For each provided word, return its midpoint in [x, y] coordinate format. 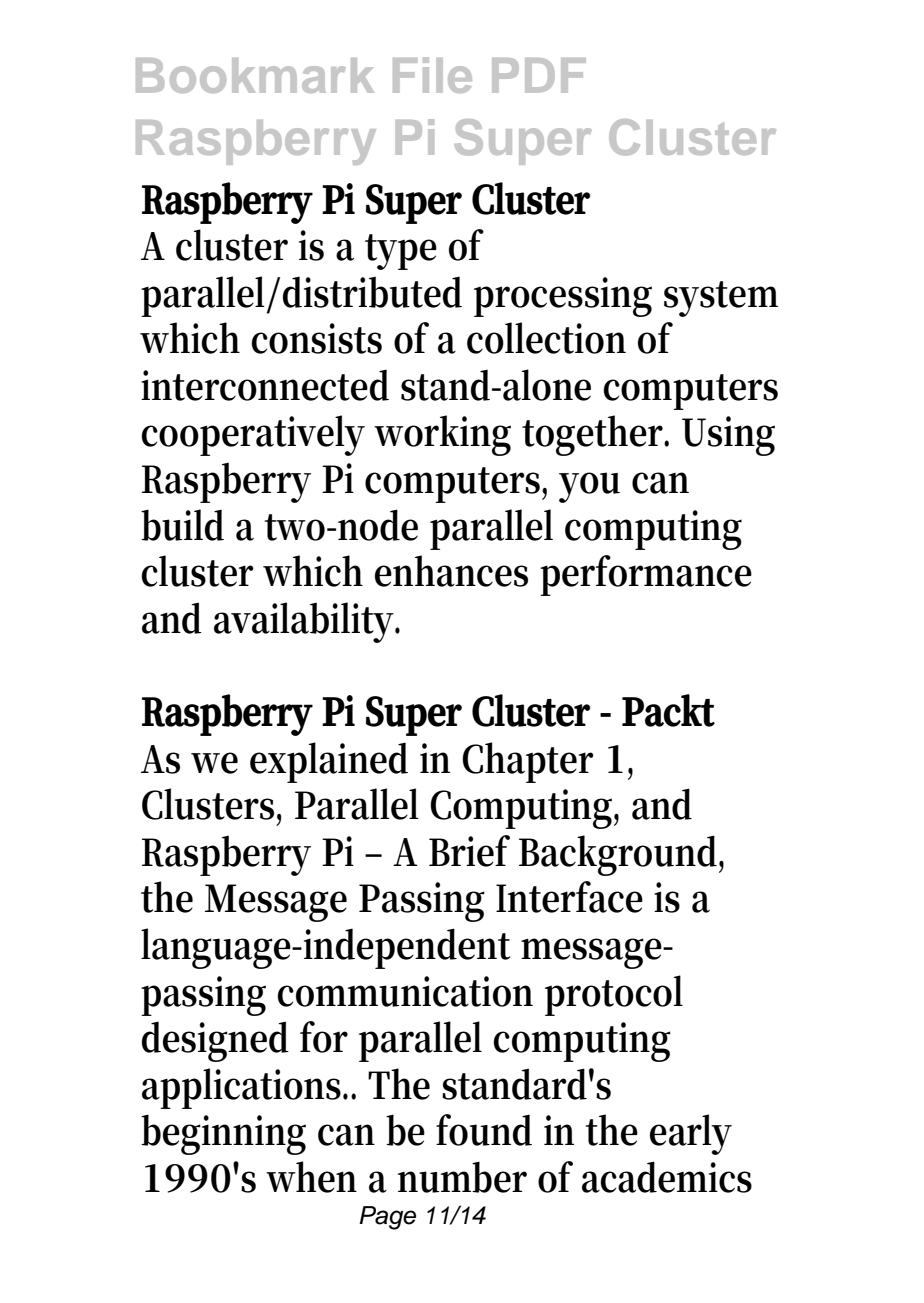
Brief [469, 851]
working [442, 435]
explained [329, 762]
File [432, 75]
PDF [539, 75]
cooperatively [253, 435]
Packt [668, 710]
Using [728, 436]
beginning [223, 1134]
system [721, 299]
